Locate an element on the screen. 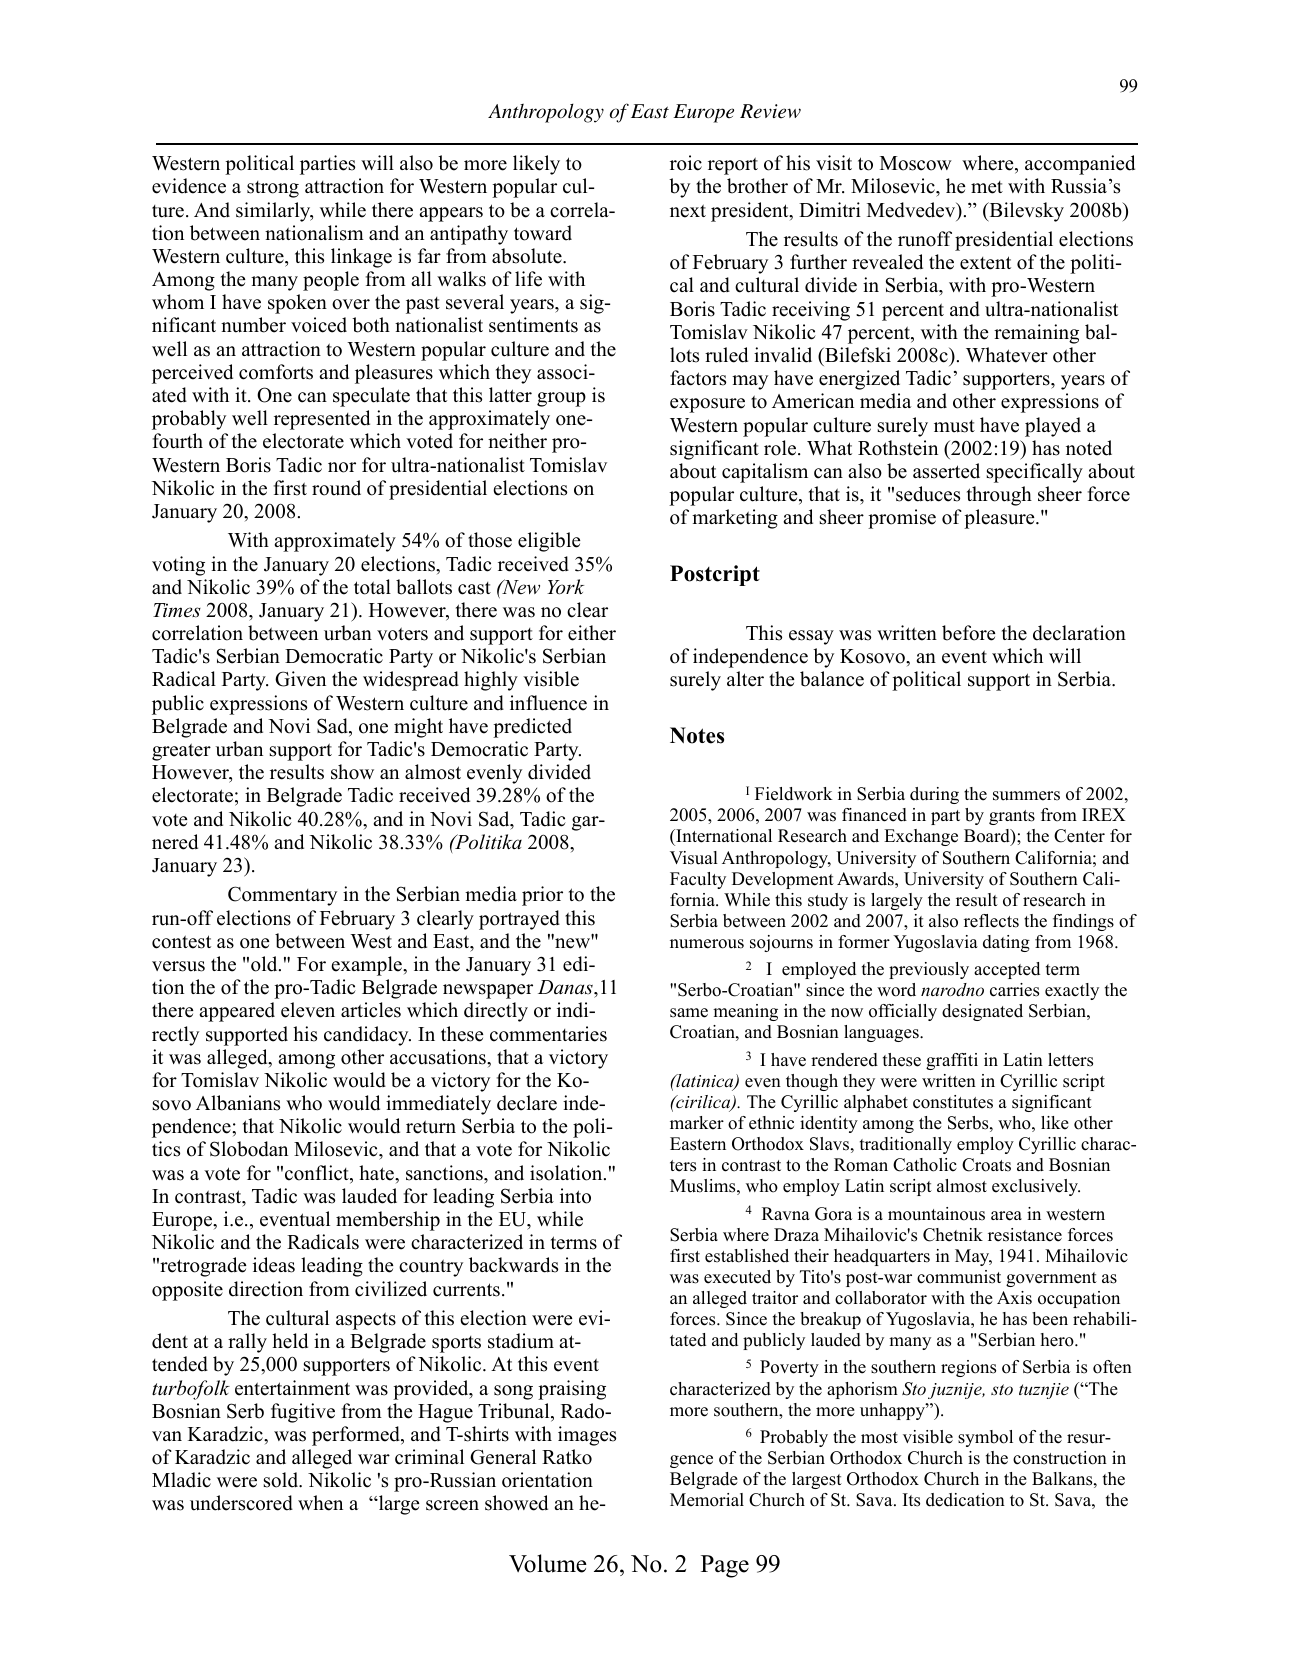 Image resolution: width=1290 pixels, height=1669 pixels. Commentary is located at coordinates (282, 896).
